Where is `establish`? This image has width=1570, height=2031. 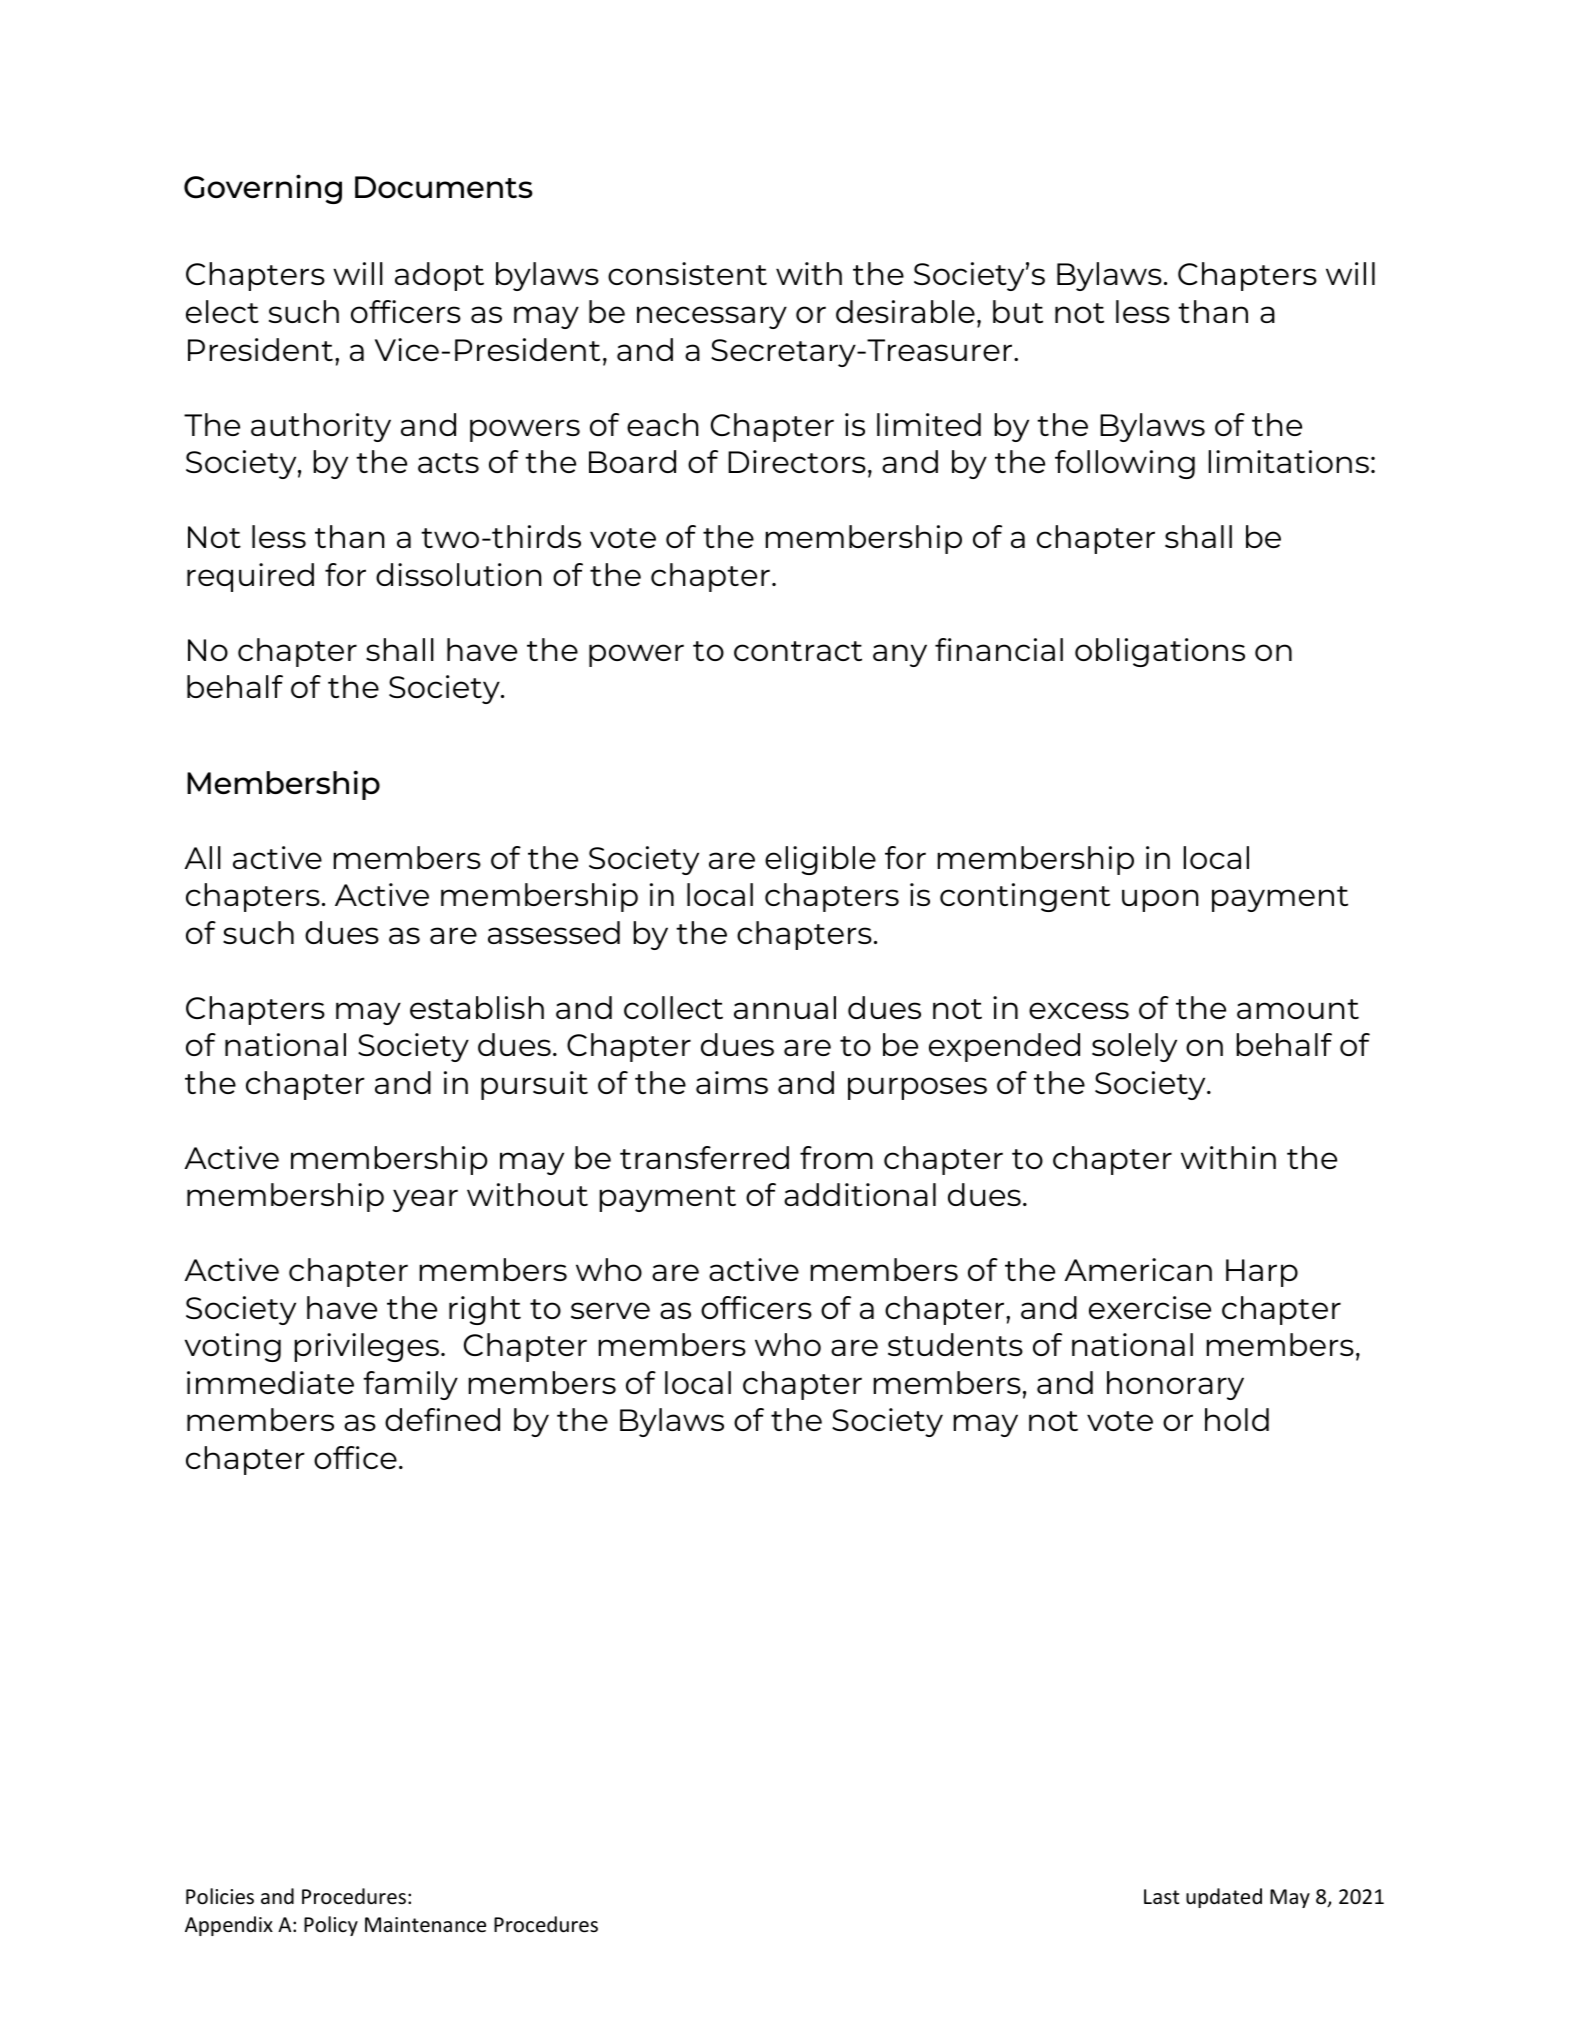
establish is located at coordinates (477, 1007).
